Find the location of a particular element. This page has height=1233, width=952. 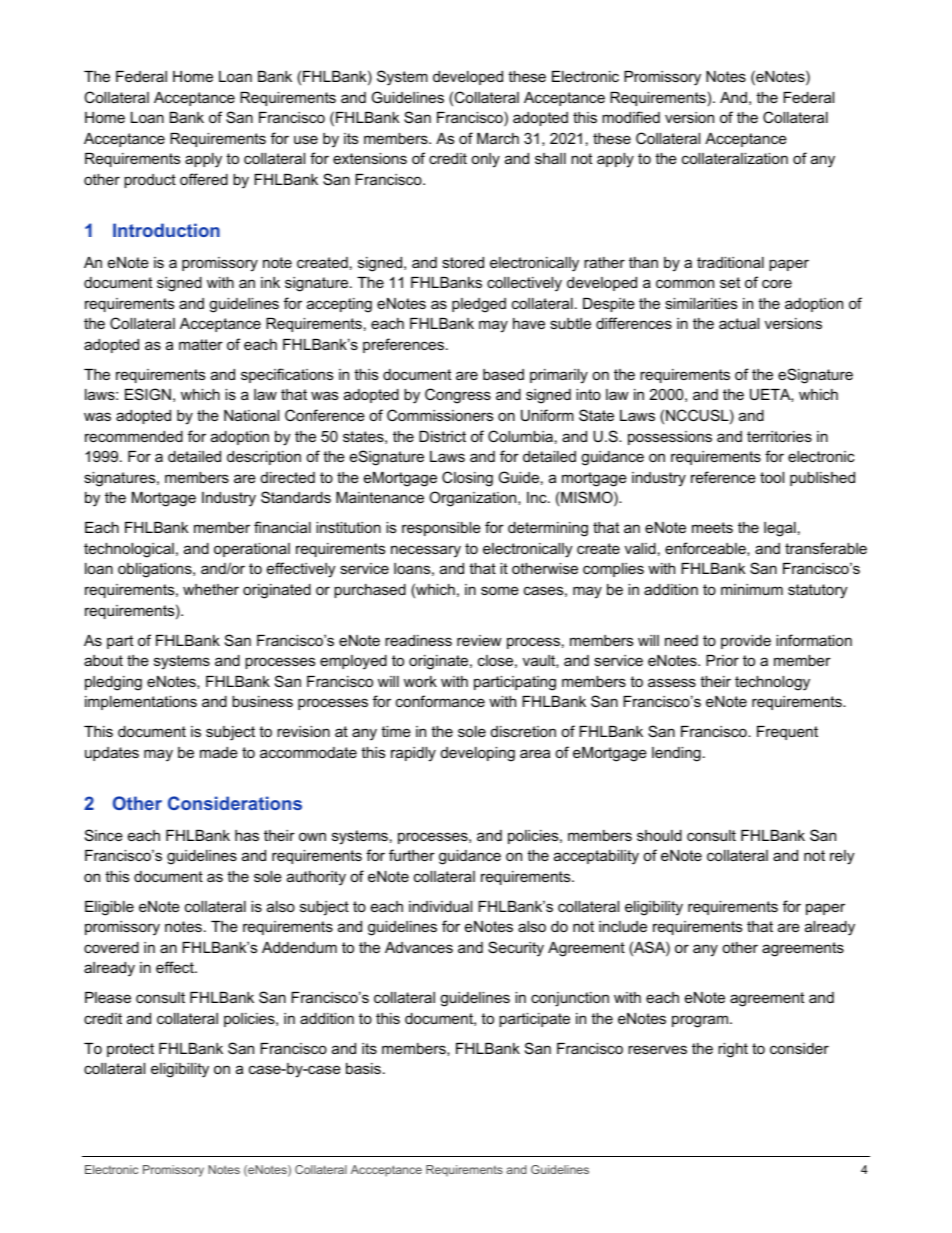

protect is located at coordinates (130, 1050).
